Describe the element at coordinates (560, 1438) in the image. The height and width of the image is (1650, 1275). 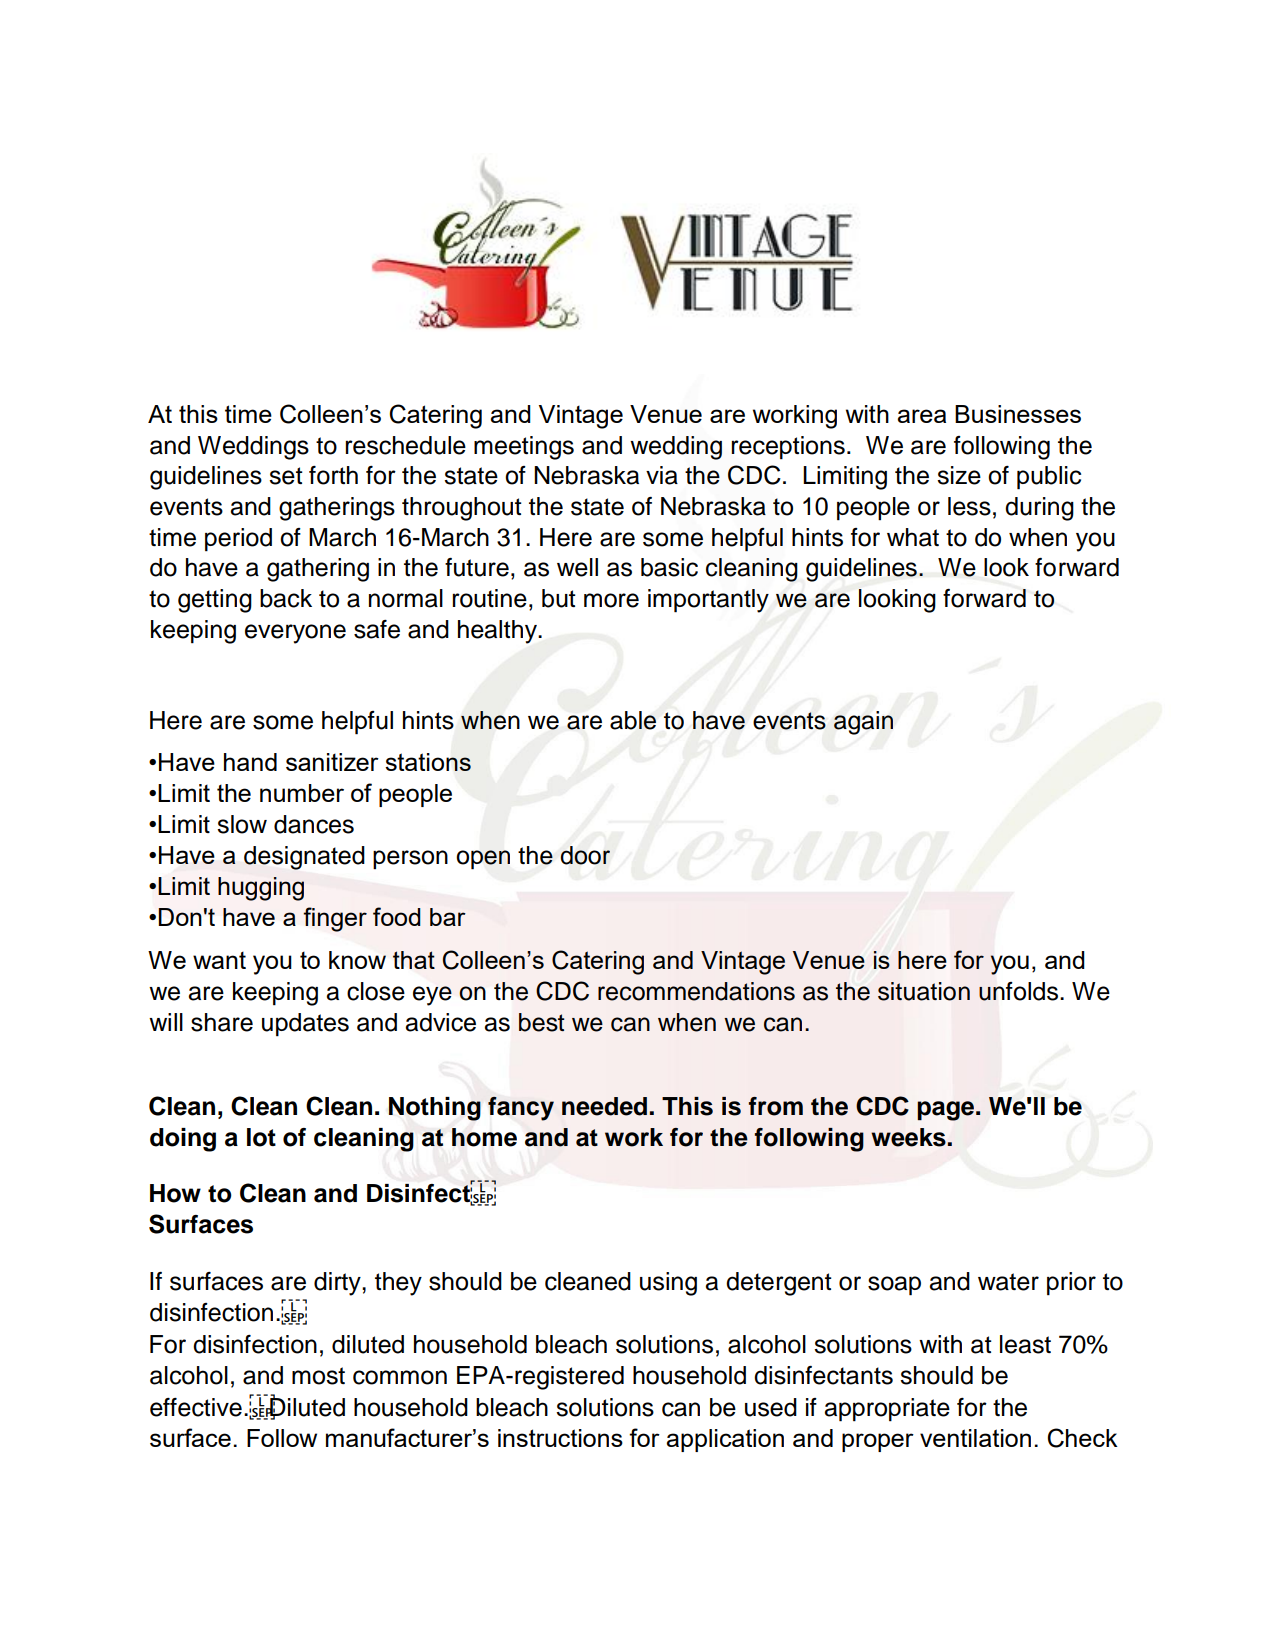
I see `instructions` at that location.
